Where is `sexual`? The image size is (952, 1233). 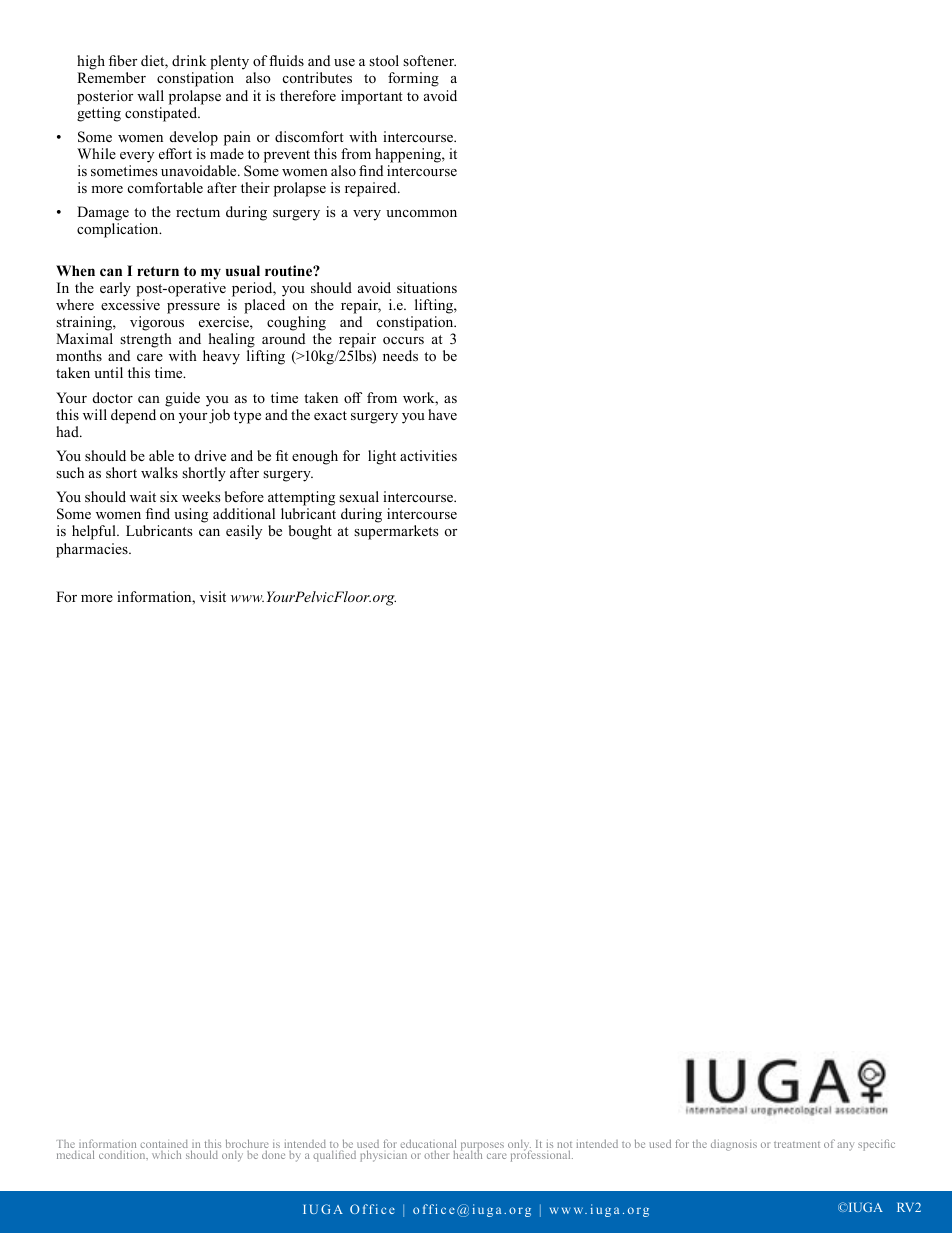
sexual is located at coordinates (359, 496).
